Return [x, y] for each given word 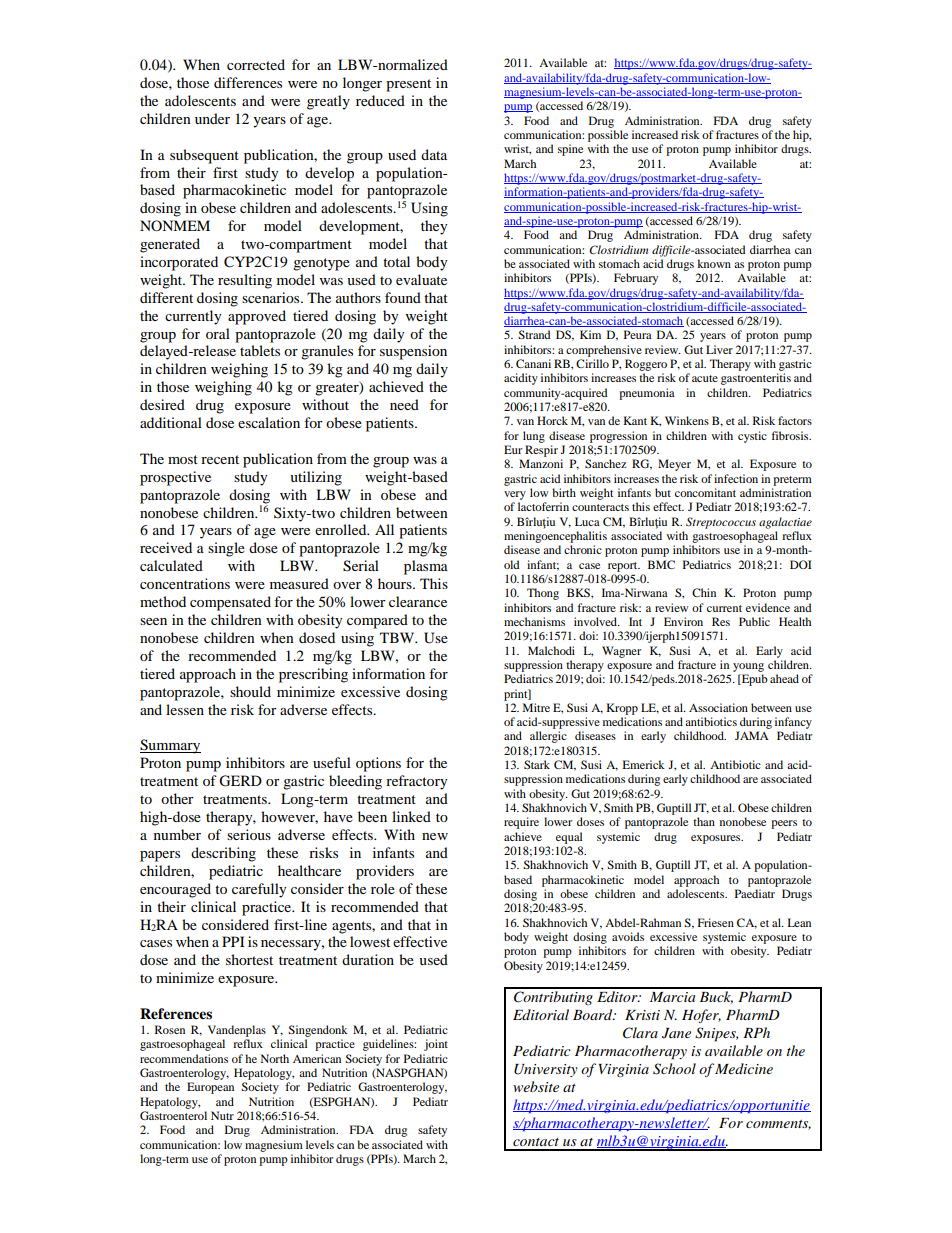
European [210, 1088]
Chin [704, 592]
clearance [418, 601]
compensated [230, 603]
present [408, 85]
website [536, 1086]
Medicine [744, 1068]
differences [248, 82]
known [714, 263]
